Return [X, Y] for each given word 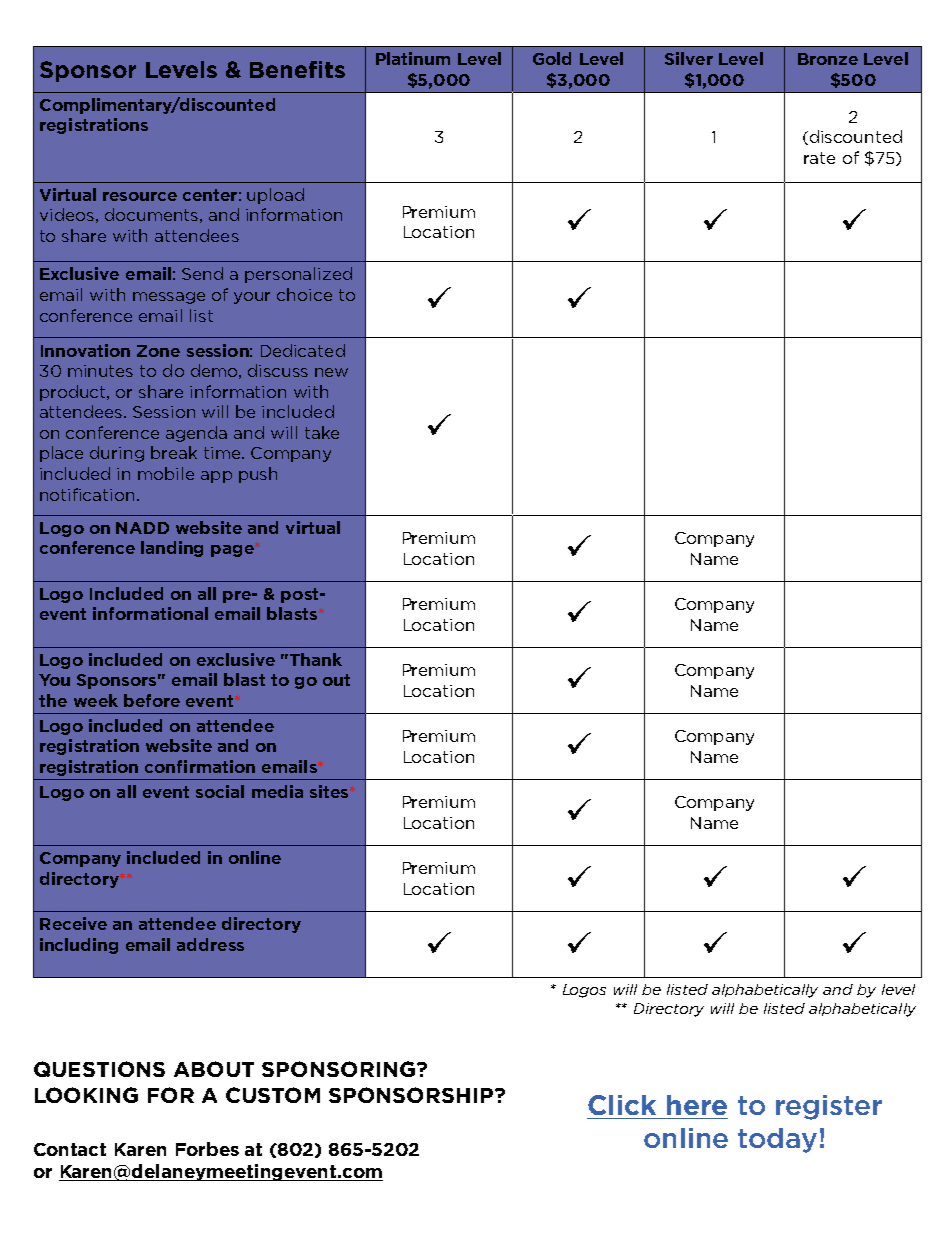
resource [140, 196]
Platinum [413, 58]
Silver [689, 58]
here [697, 1105]
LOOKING [86, 1095]
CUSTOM [273, 1095]
